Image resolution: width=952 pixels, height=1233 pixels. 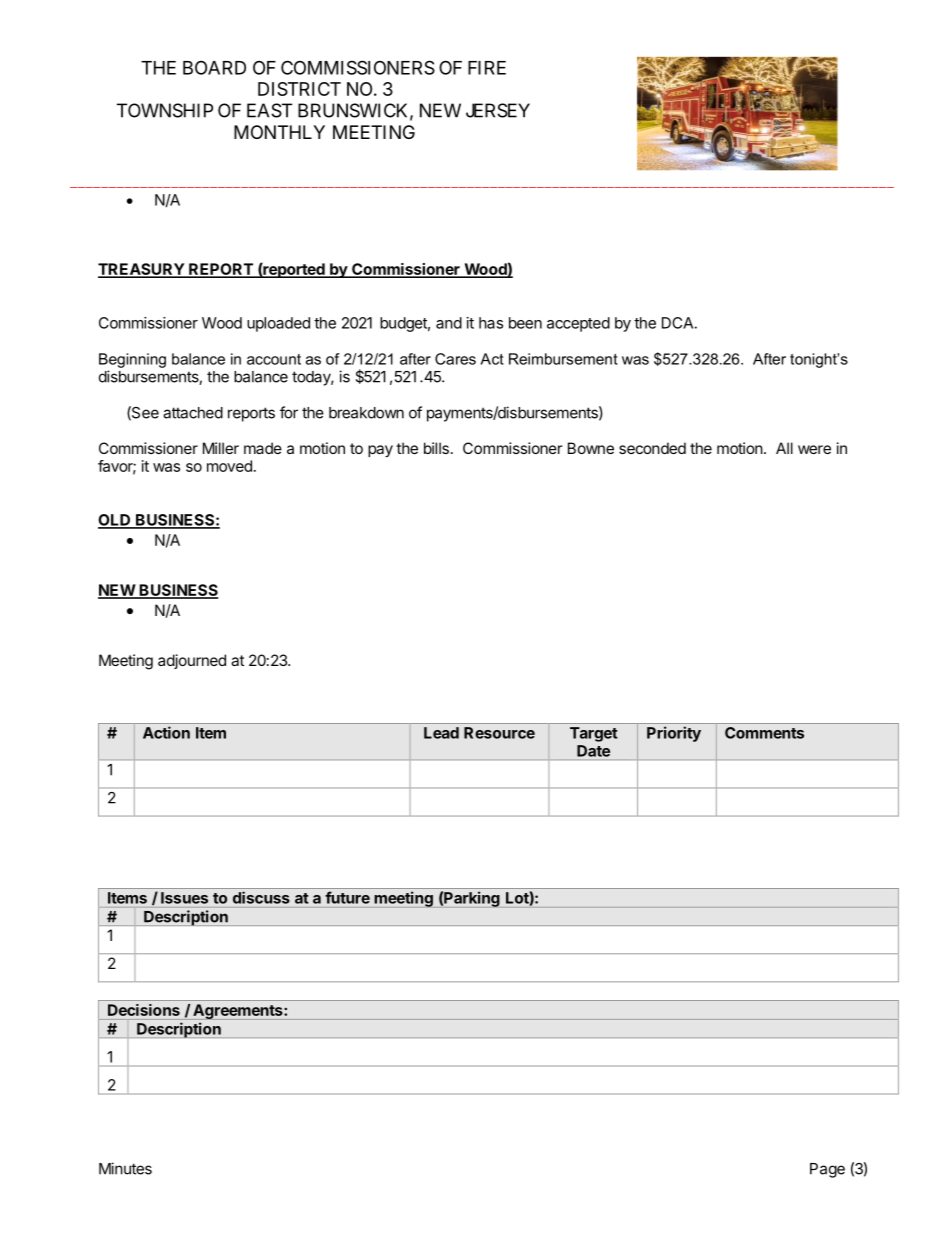 I want to click on Resource, so click(x=499, y=733).
